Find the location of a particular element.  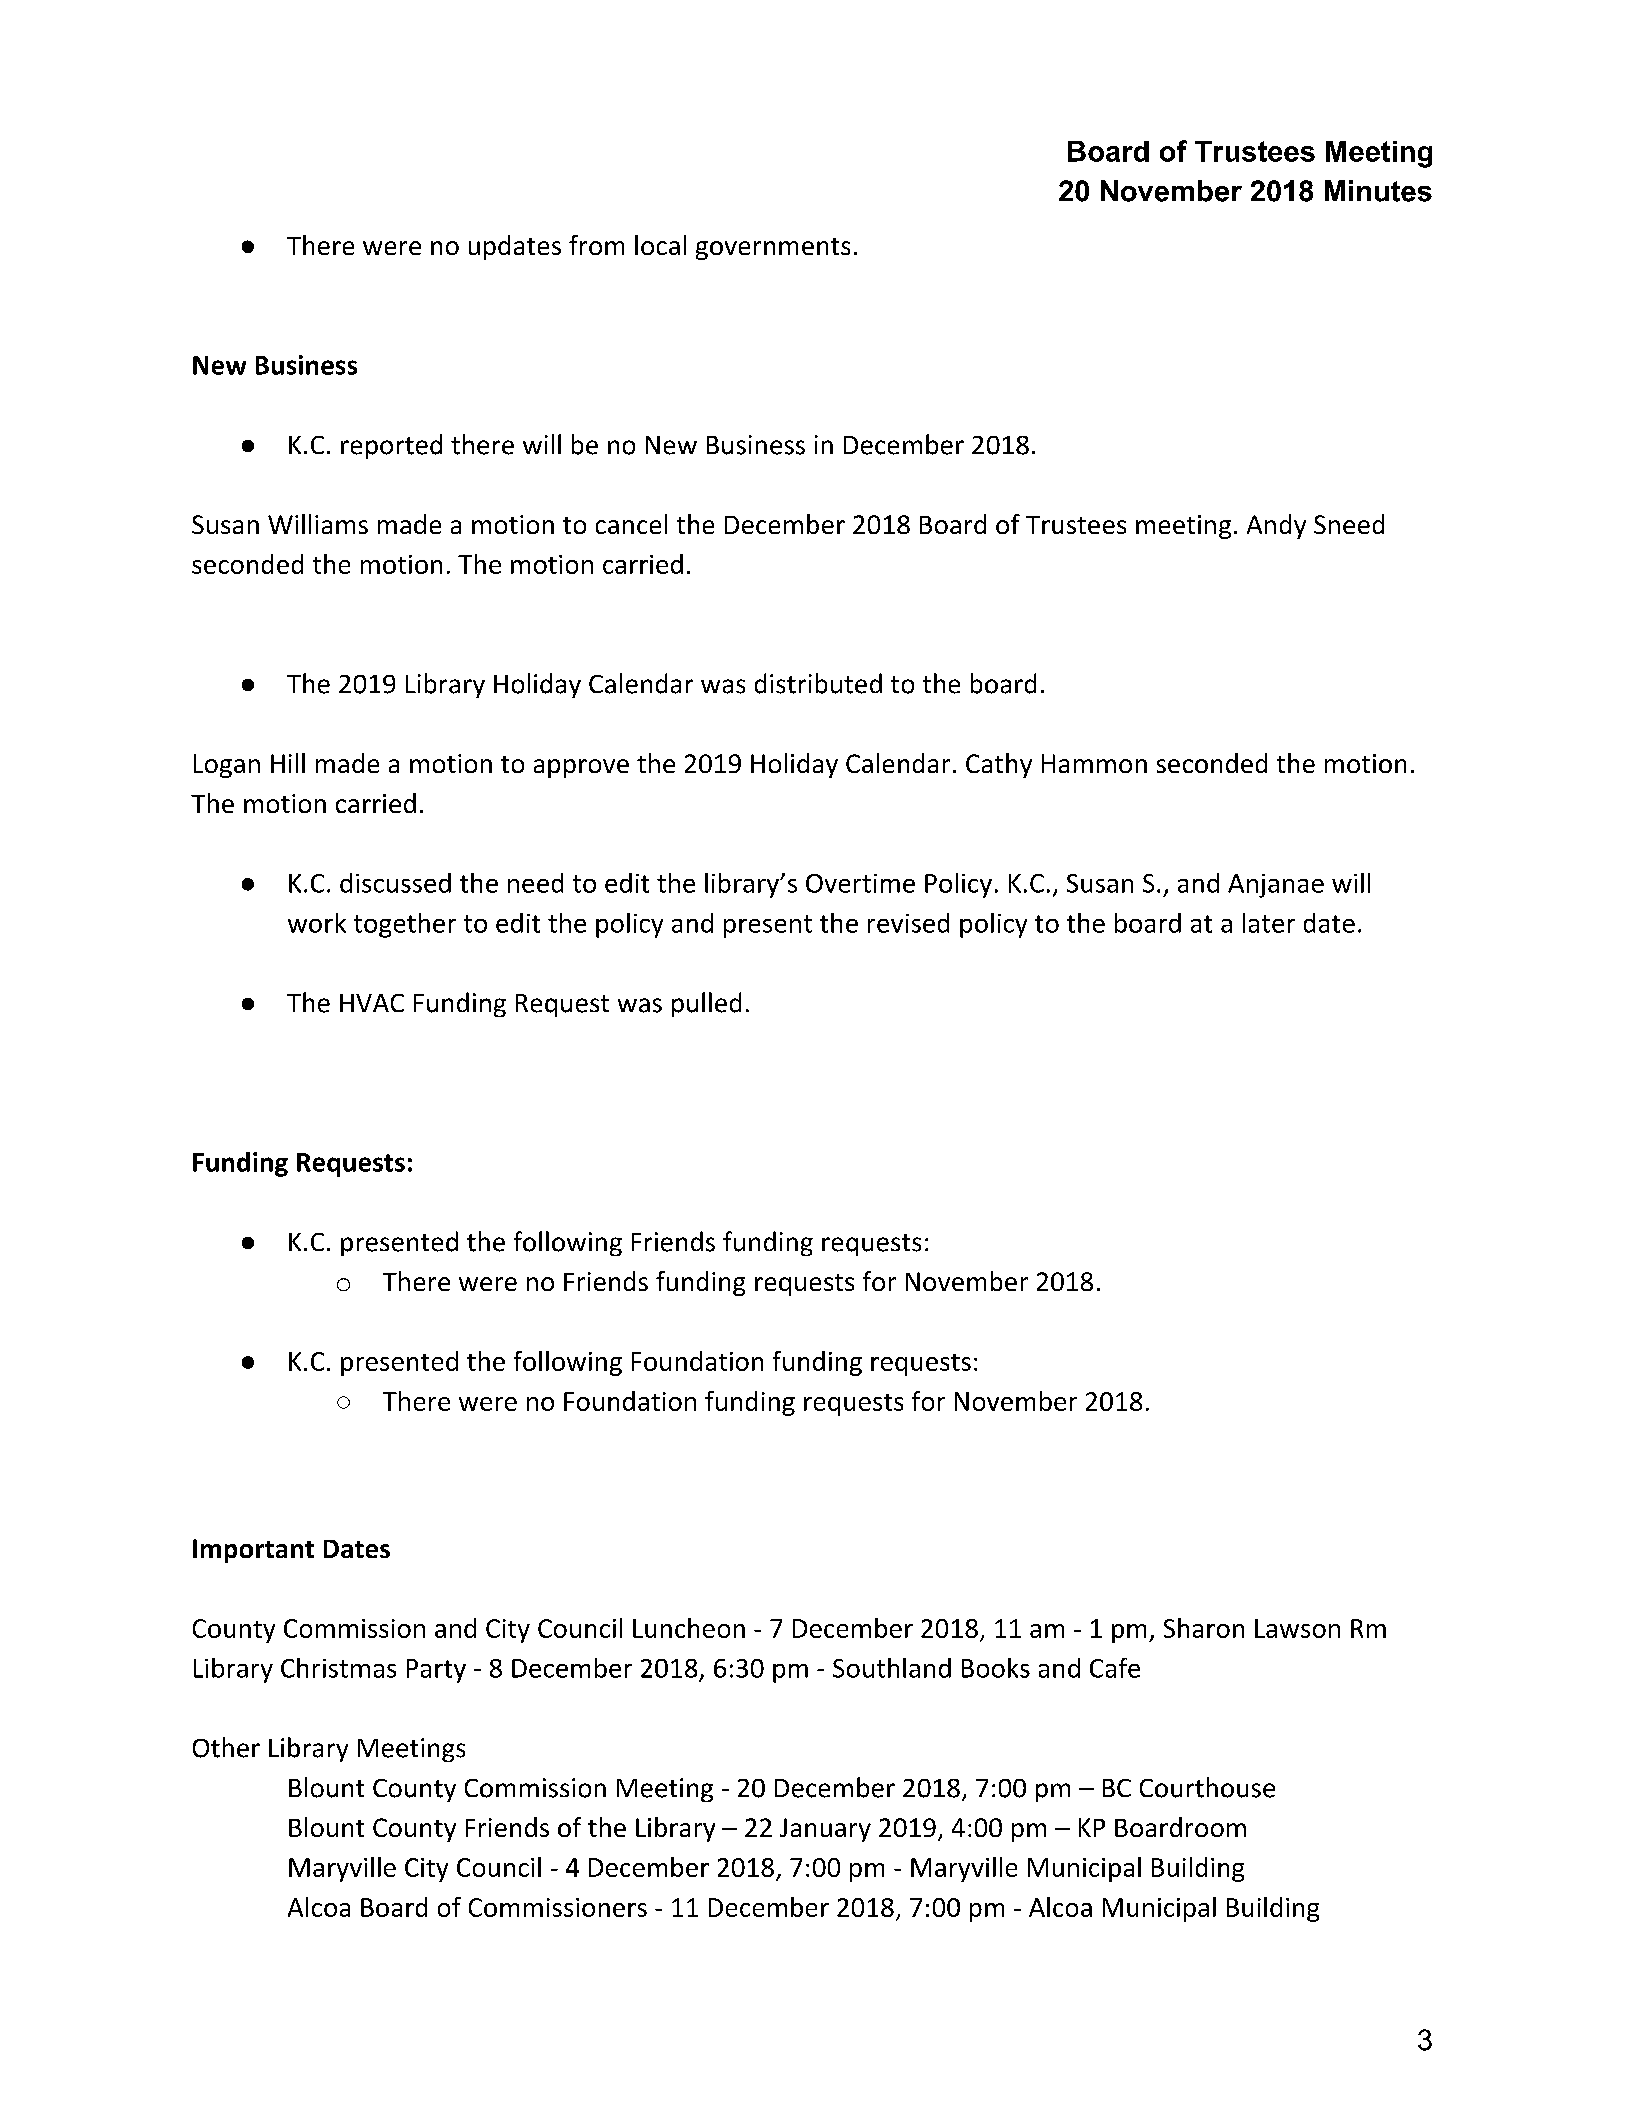

governments is located at coordinates (773, 249).
